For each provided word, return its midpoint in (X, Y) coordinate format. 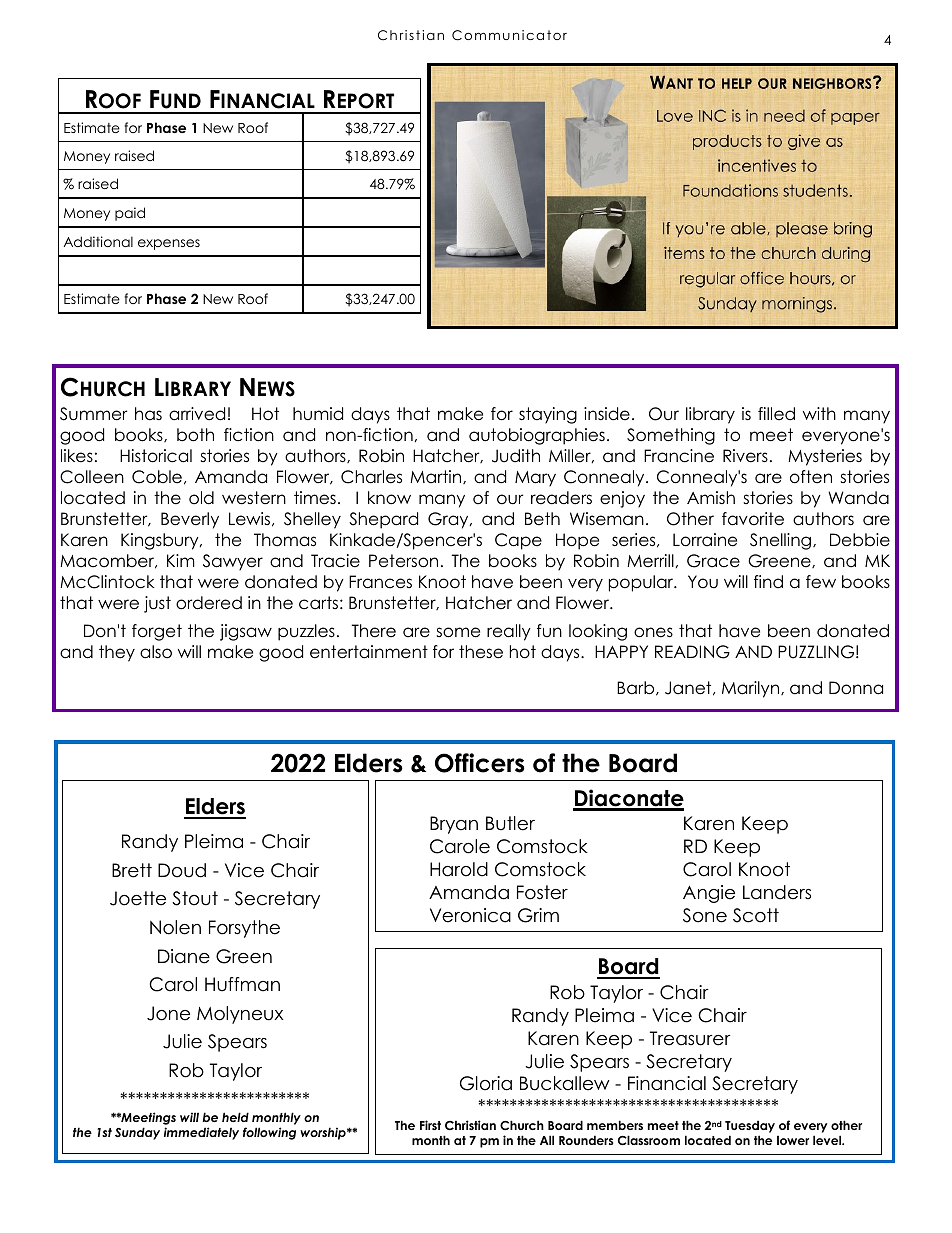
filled (776, 414)
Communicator (509, 35)
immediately (201, 1133)
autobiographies (537, 436)
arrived (197, 414)
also (156, 652)
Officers (480, 763)
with (819, 413)
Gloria (486, 1083)
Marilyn (752, 689)
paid (130, 214)
